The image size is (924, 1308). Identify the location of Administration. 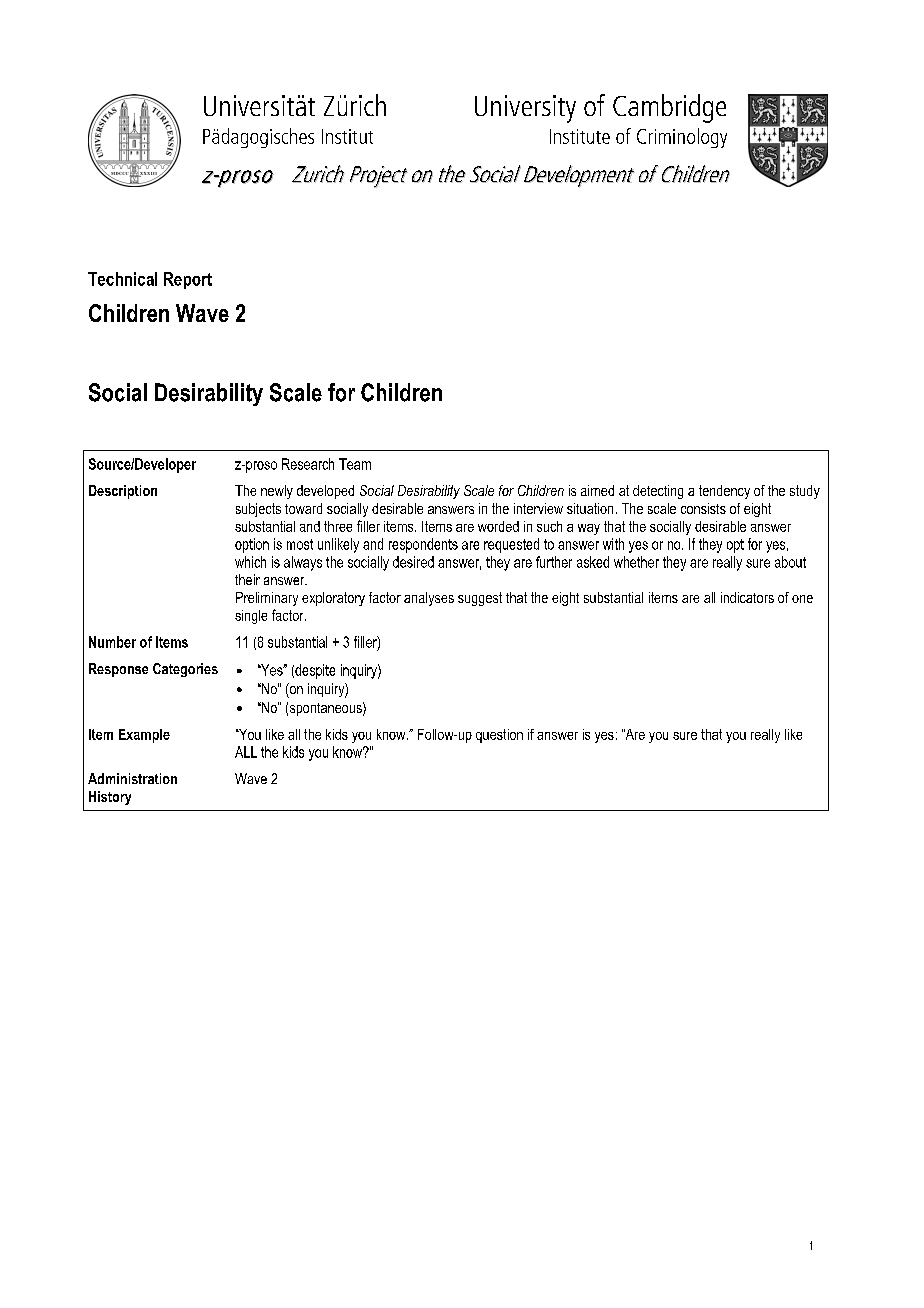
(132, 778).
